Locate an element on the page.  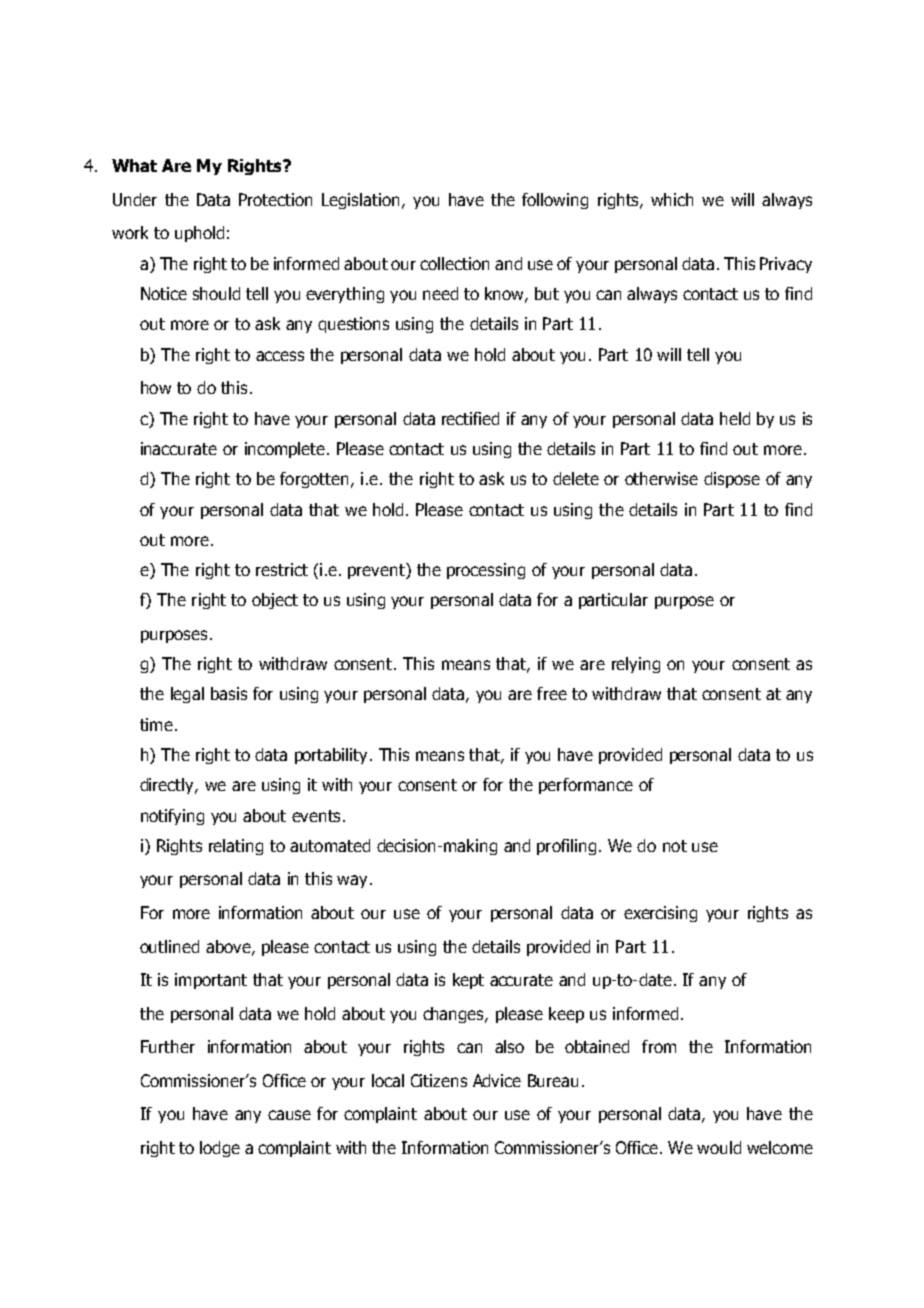
collection is located at coordinates (454, 263).
